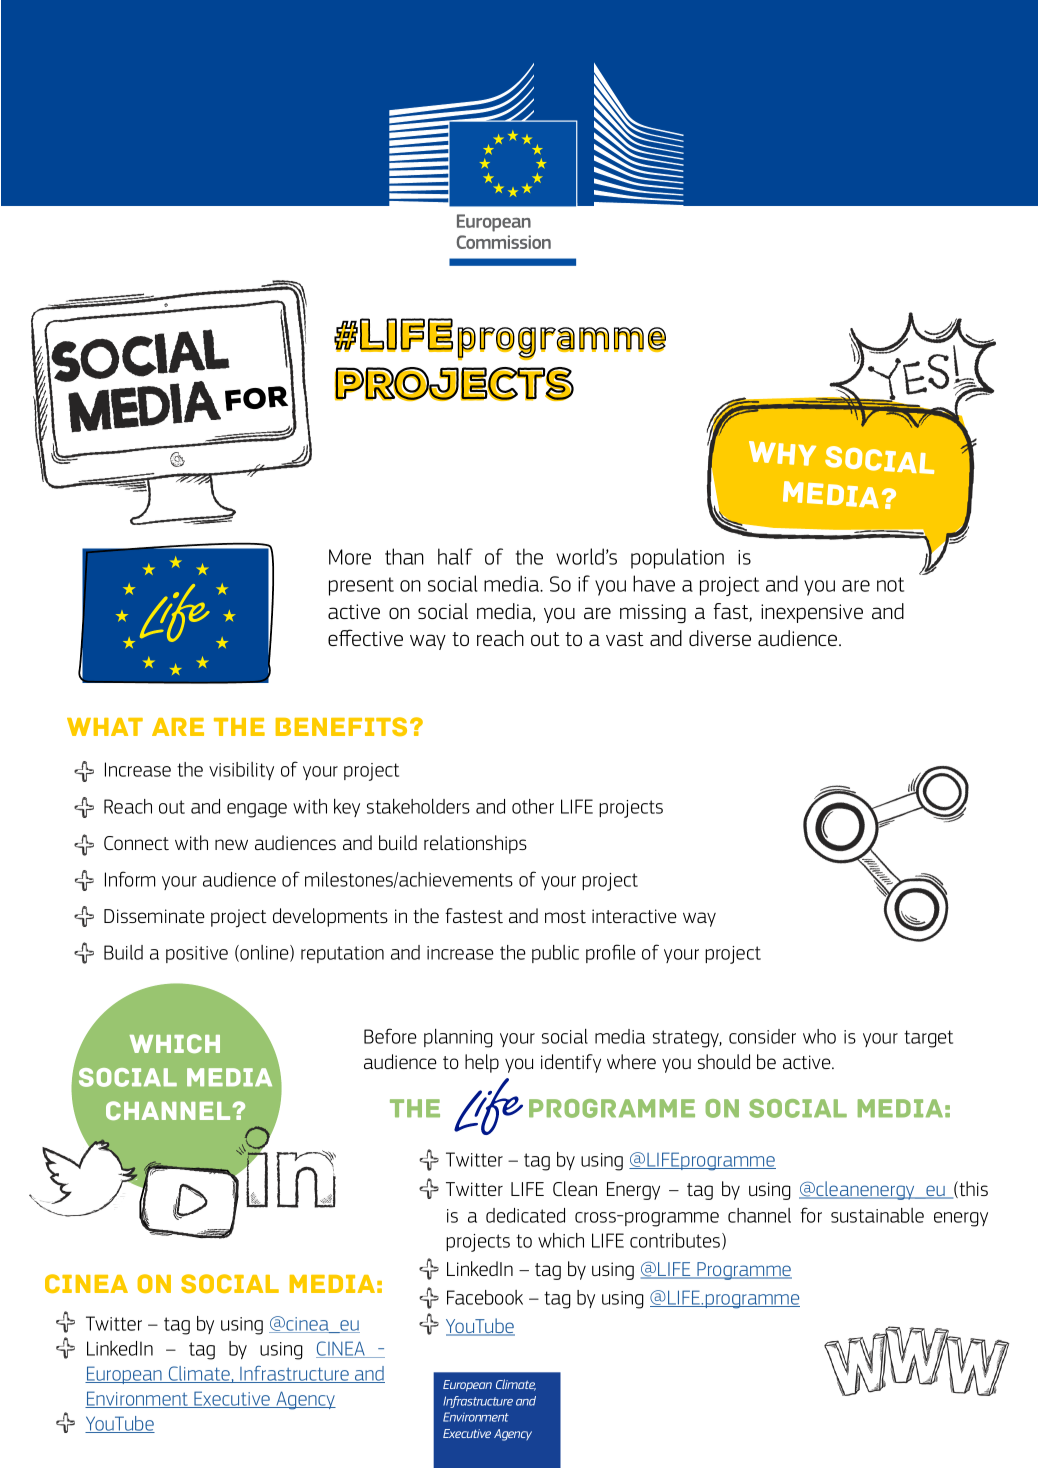  Describe the element at coordinates (455, 556) in the document. I see `half` at that location.
